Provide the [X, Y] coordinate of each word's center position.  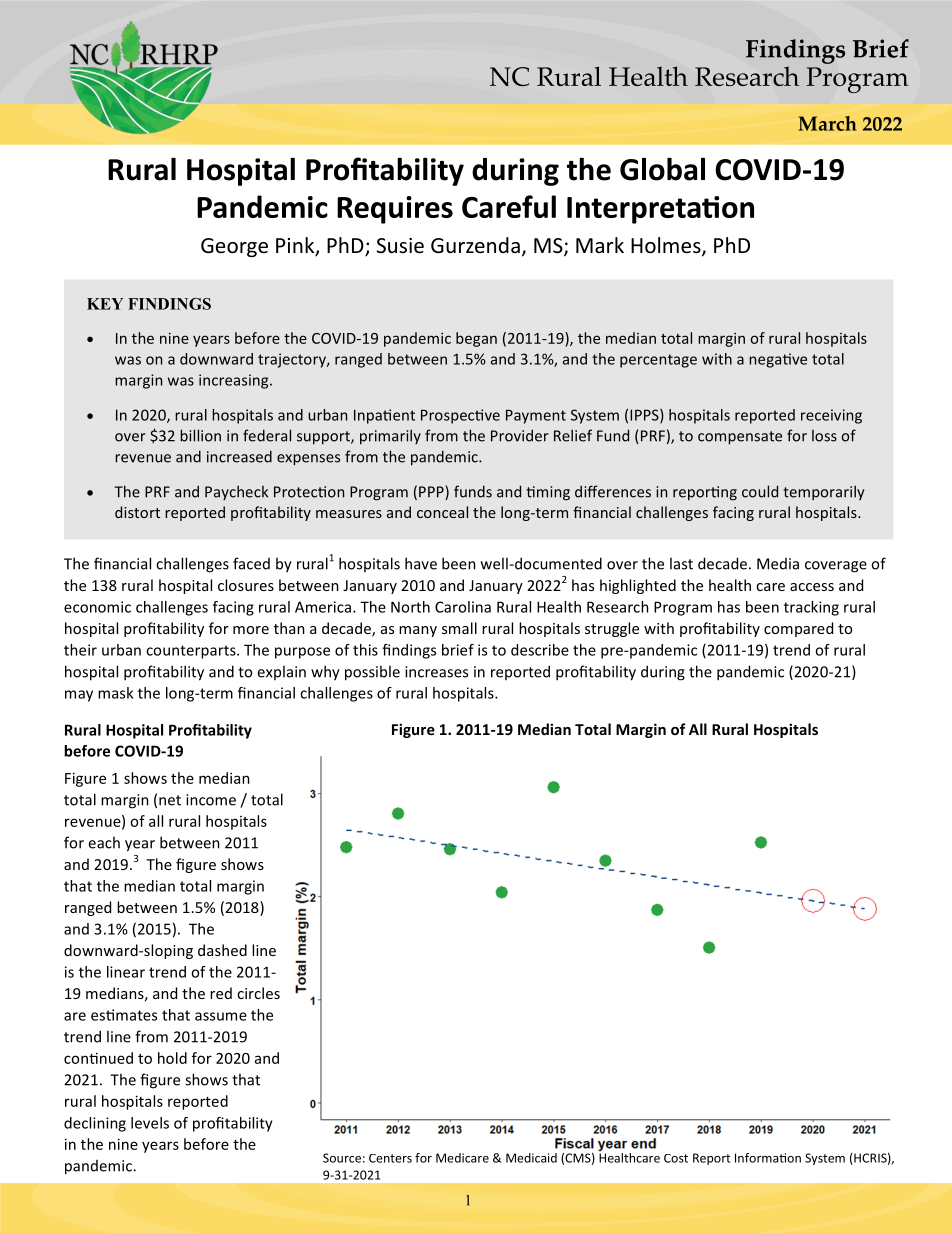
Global [662, 169]
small [459, 628]
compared [798, 629]
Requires [395, 210]
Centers [390, 1158]
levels [150, 1123]
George [234, 247]
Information [768, 1158]
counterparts [192, 652]
